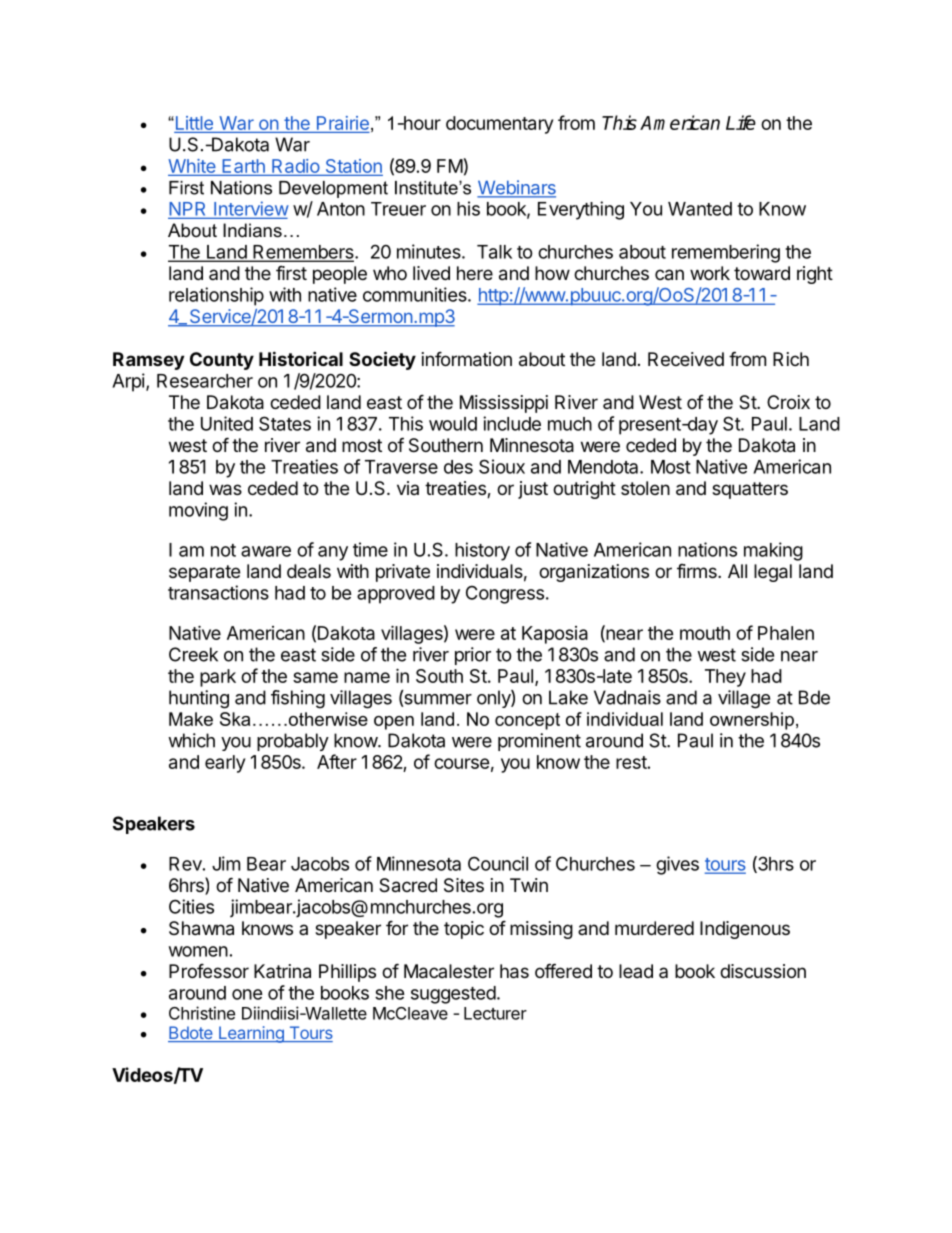 The image size is (952, 1233). I want to click on Congress, so click(505, 594).
